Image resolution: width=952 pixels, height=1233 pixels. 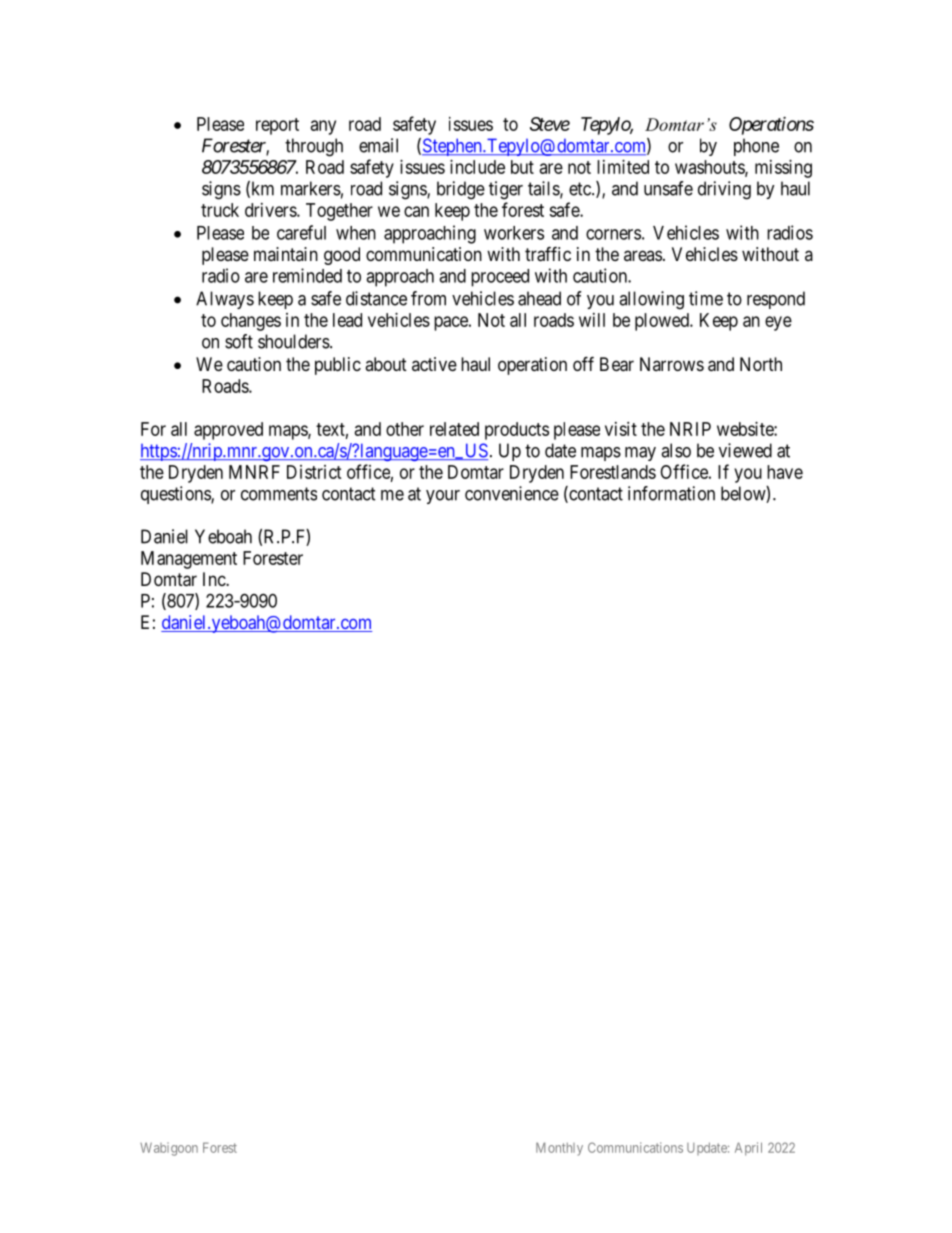 I want to click on your, so click(x=443, y=497).
